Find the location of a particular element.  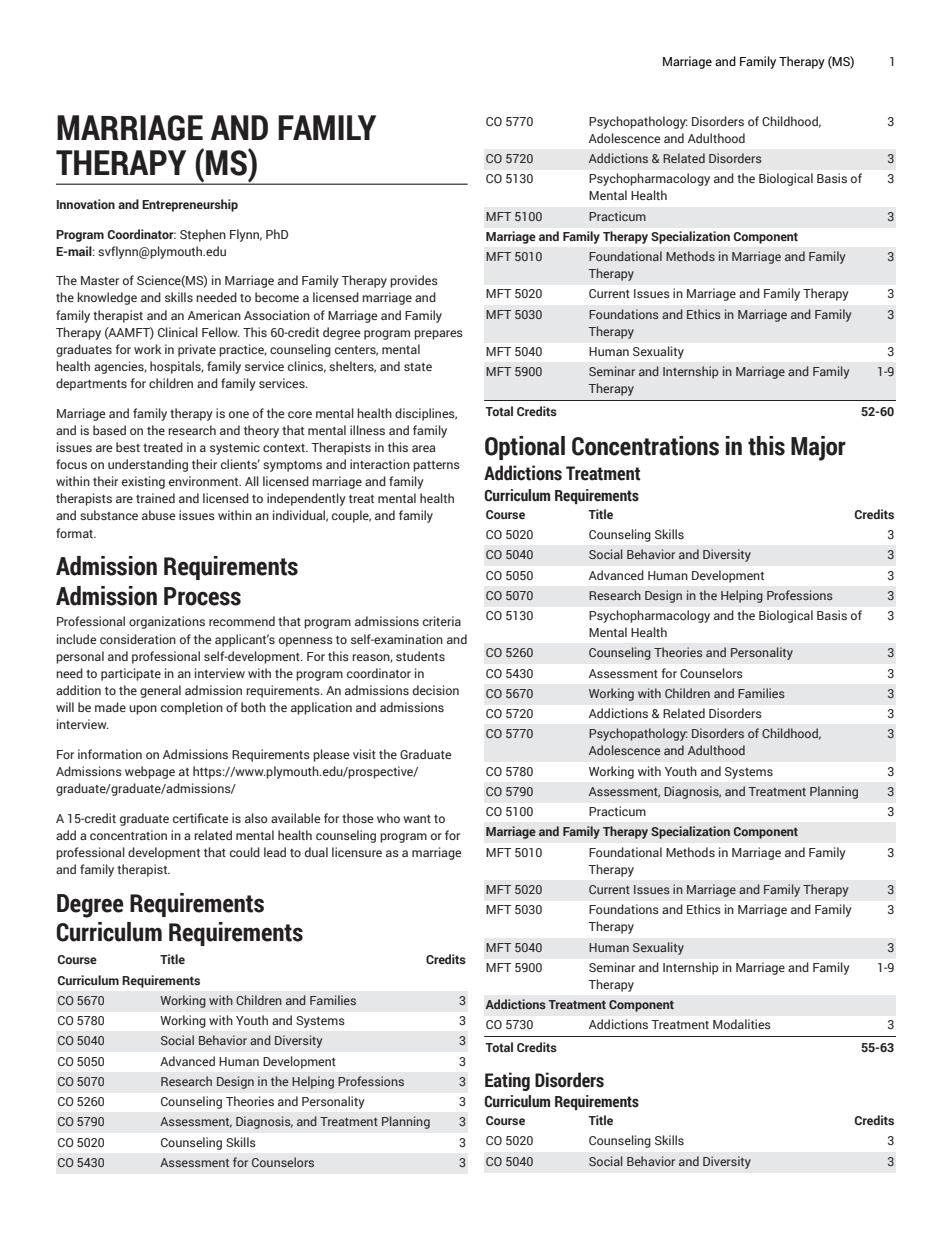

criteria is located at coordinates (442, 621).
